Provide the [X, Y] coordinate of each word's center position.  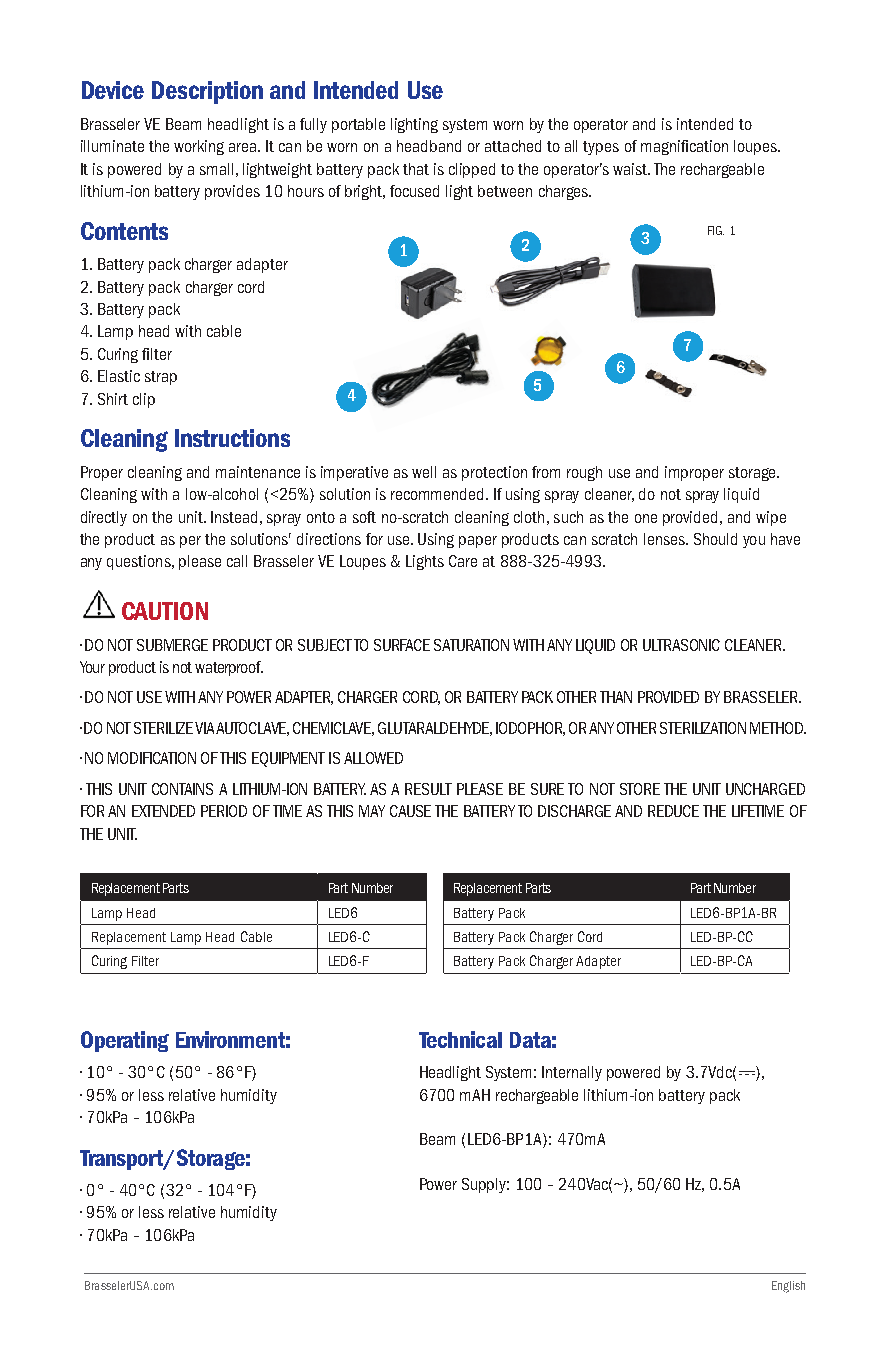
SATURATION [471, 645]
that [416, 169]
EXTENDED [163, 811]
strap [161, 378]
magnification [684, 147]
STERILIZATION [703, 728]
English [788, 1287]
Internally [572, 1073]
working [199, 147]
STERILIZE [163, 728]
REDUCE [673, 811]
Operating [125, 1041]
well [424, 472]
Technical [460, 1039]
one [646, 518]
